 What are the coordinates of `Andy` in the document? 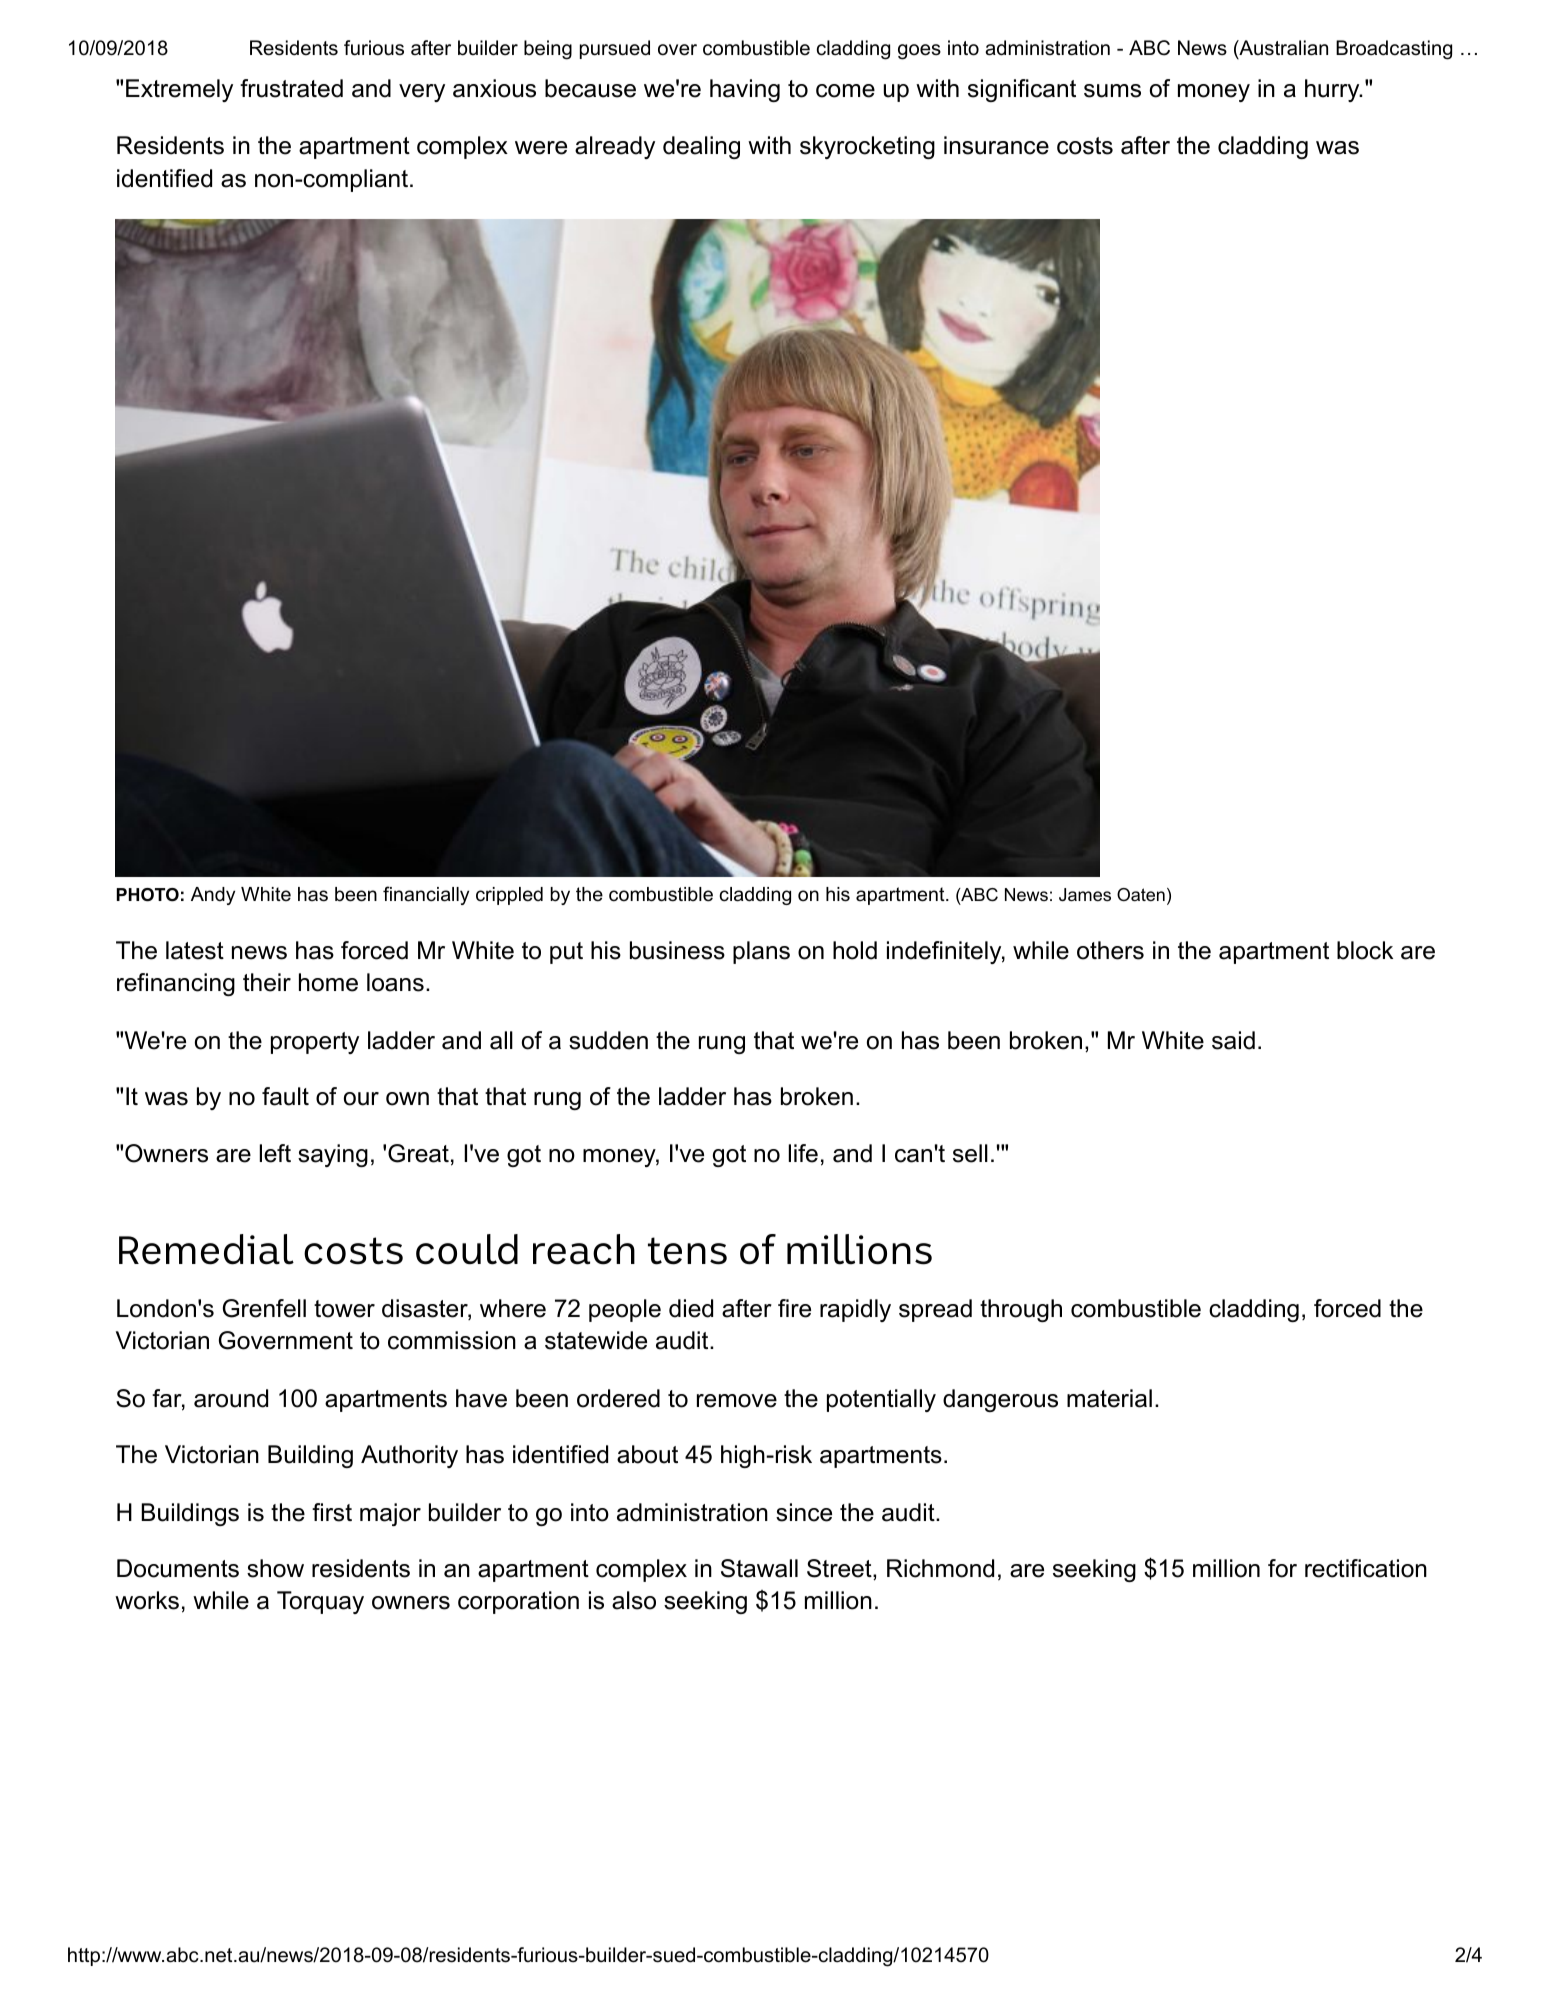 It's located at (213, 896).
